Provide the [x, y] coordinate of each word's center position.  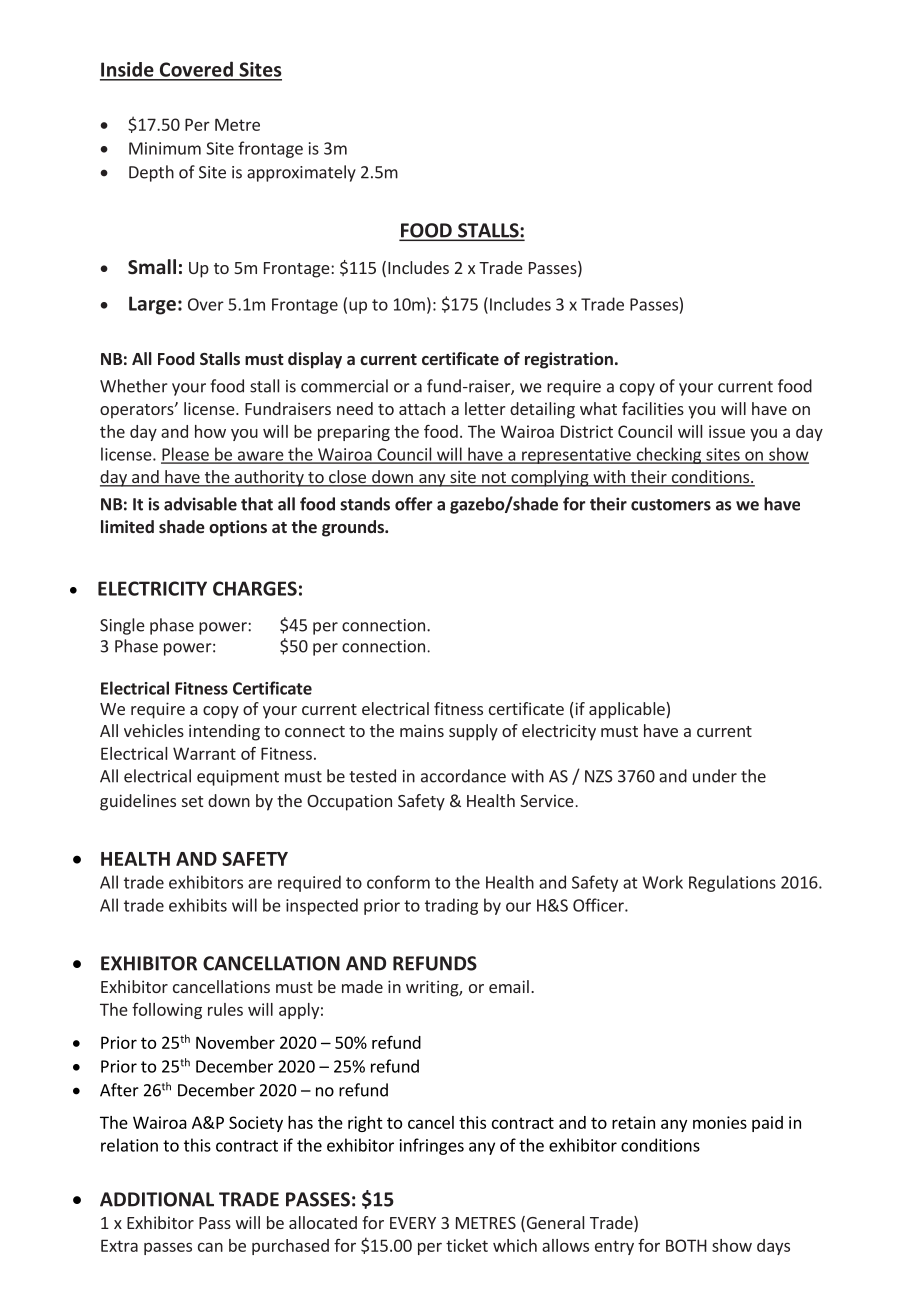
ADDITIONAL [157, 1199]
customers [671, 505]
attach [422, 408]
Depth [151, 173]
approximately [301, 173]
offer [414, 504]
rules [225, 1009]
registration [569, 360]
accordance [463, 776]
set [192, 801]
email [509, 986]
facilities [653, 408]
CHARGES [255, 588]
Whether [134, 386]
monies [720, 1122]
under [715, 776]
